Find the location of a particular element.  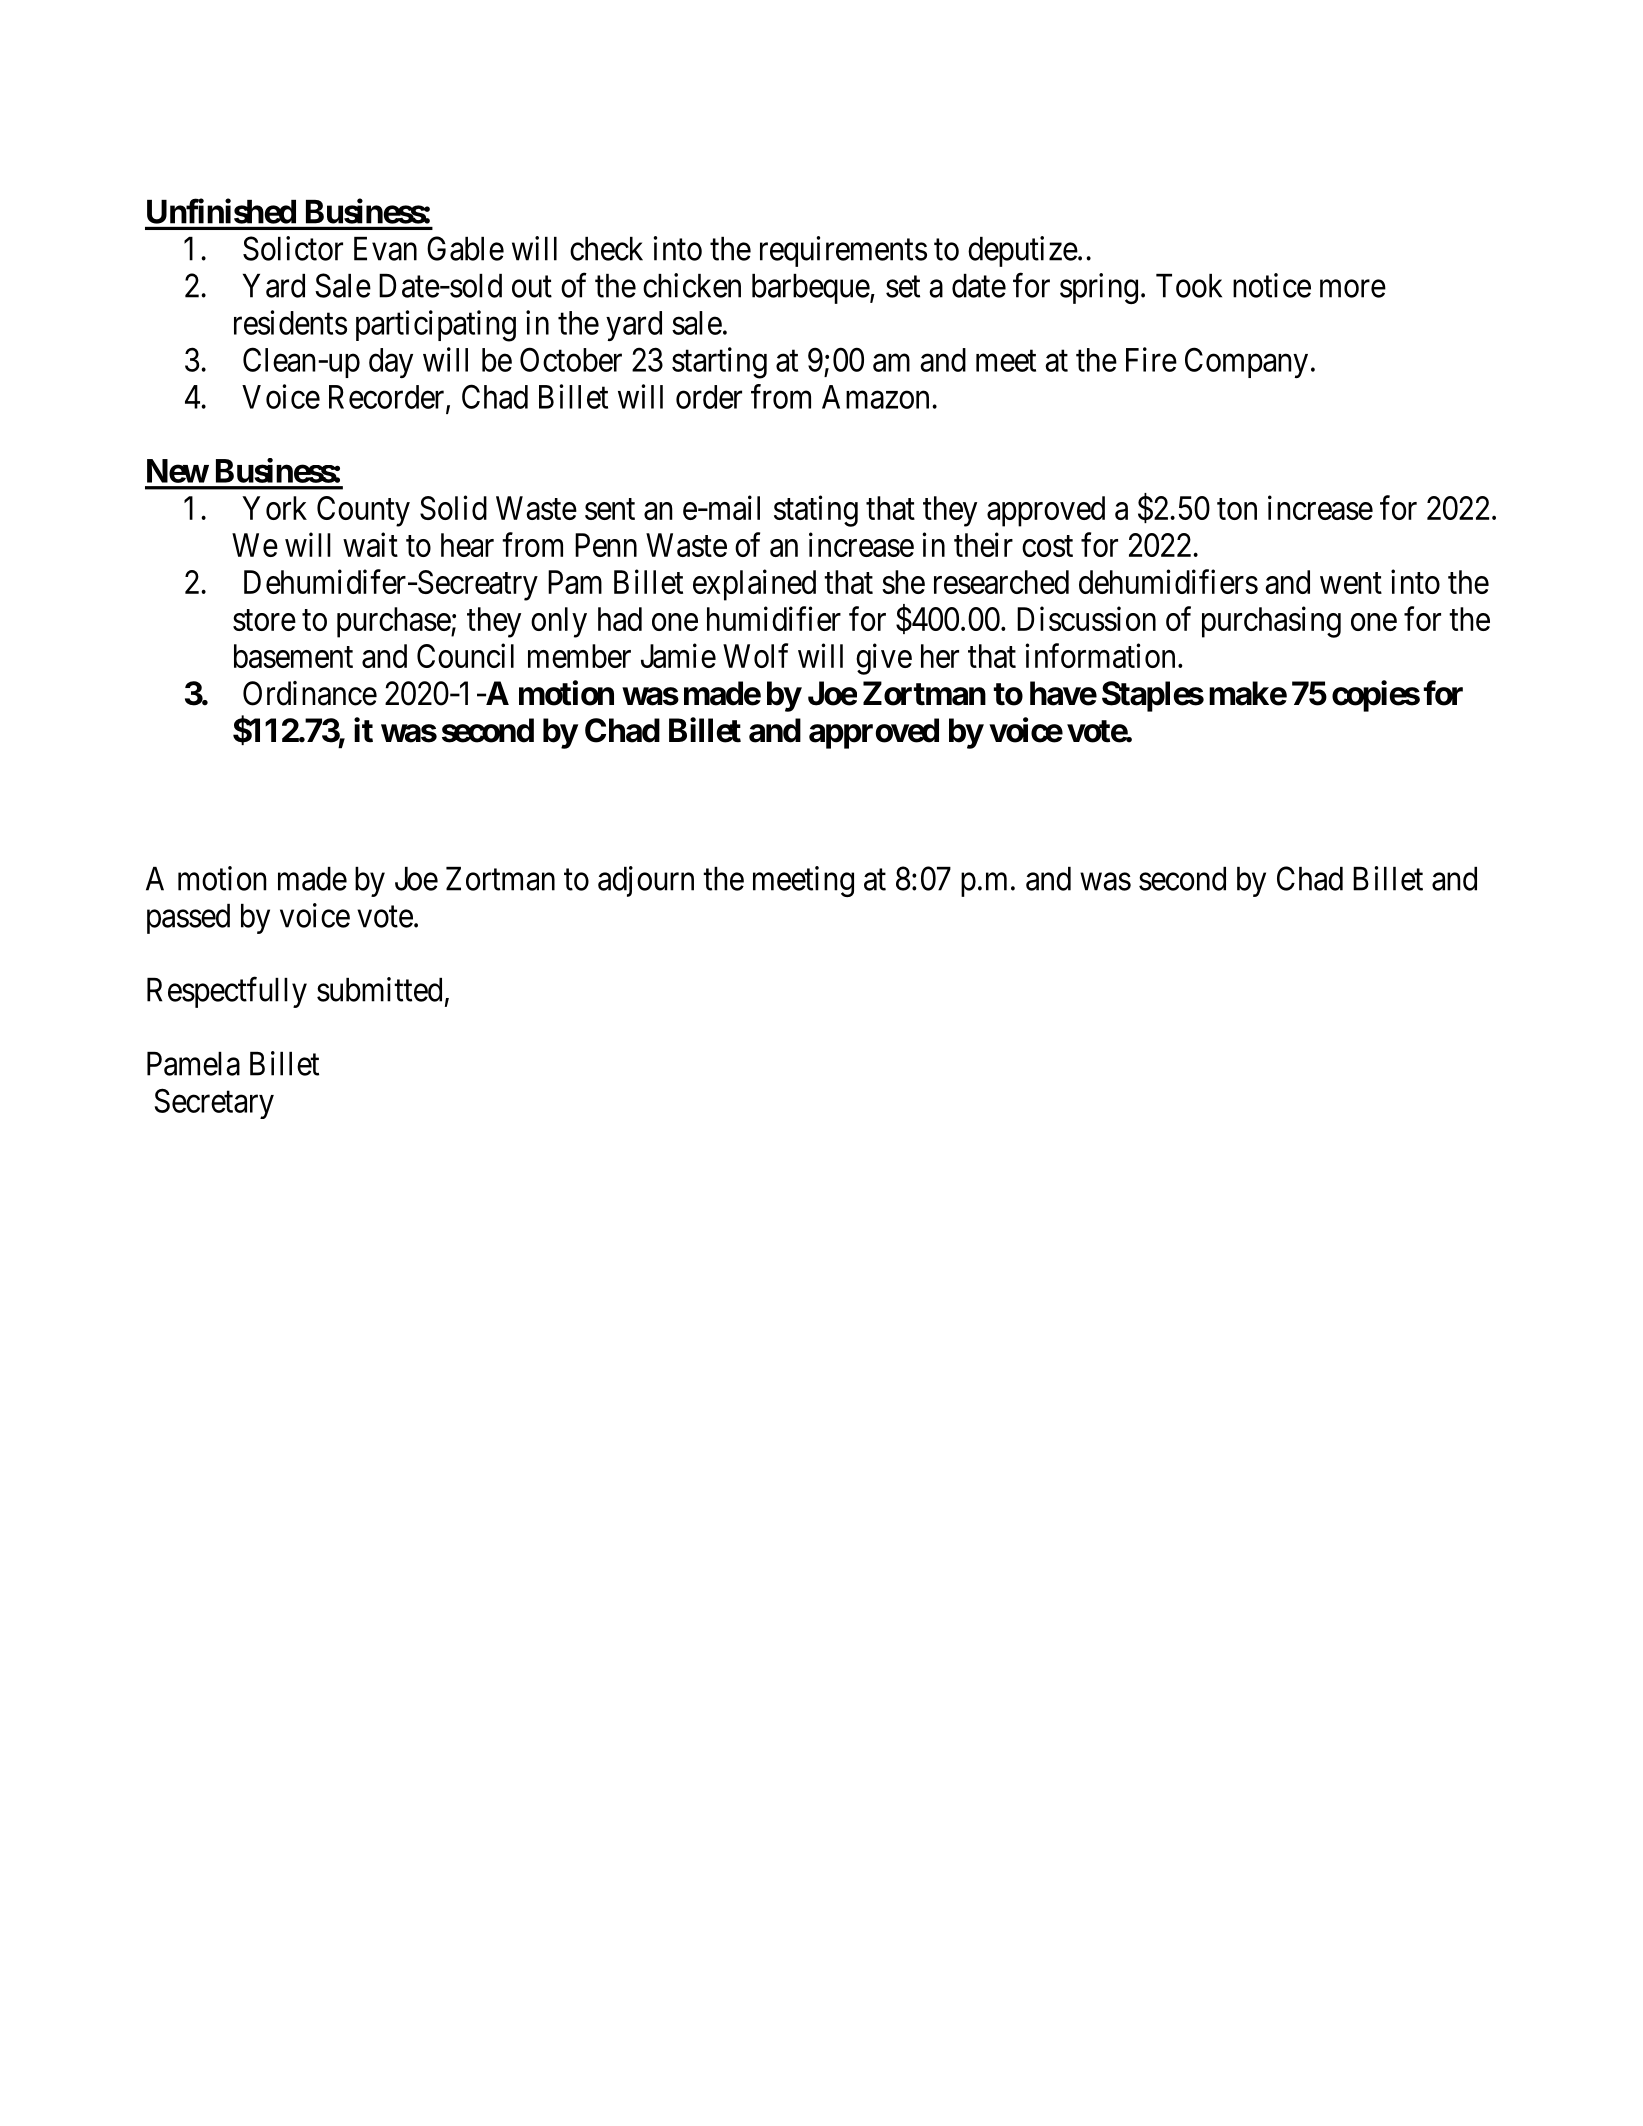

Wolf is located at coordinates (755, 655).
